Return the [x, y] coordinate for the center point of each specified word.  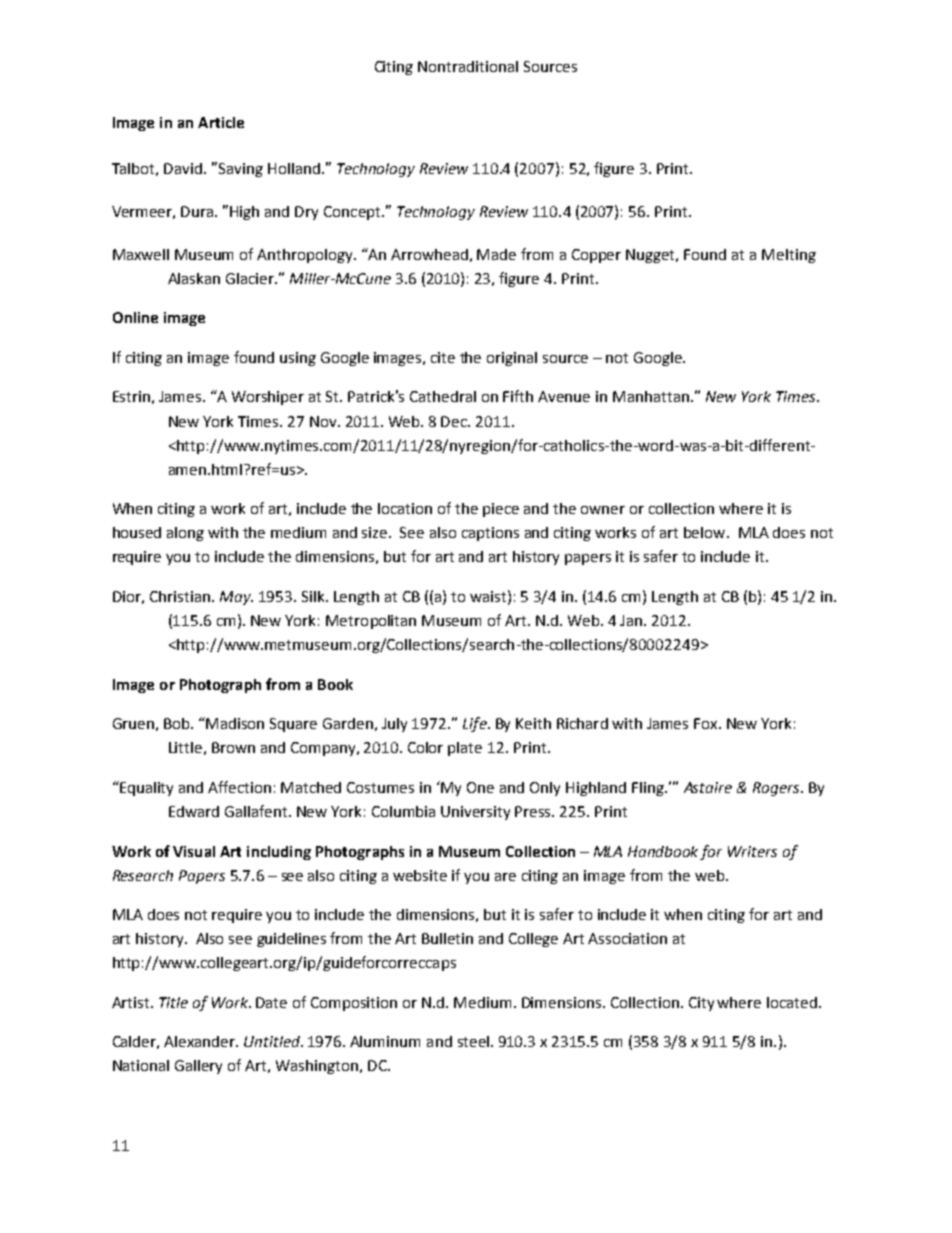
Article [221, 122]
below [706, 532]
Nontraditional [468, 66]
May [236, 598]
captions [490, 534]
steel [473, 1041]
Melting [789, 256]
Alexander [200, 1041]
